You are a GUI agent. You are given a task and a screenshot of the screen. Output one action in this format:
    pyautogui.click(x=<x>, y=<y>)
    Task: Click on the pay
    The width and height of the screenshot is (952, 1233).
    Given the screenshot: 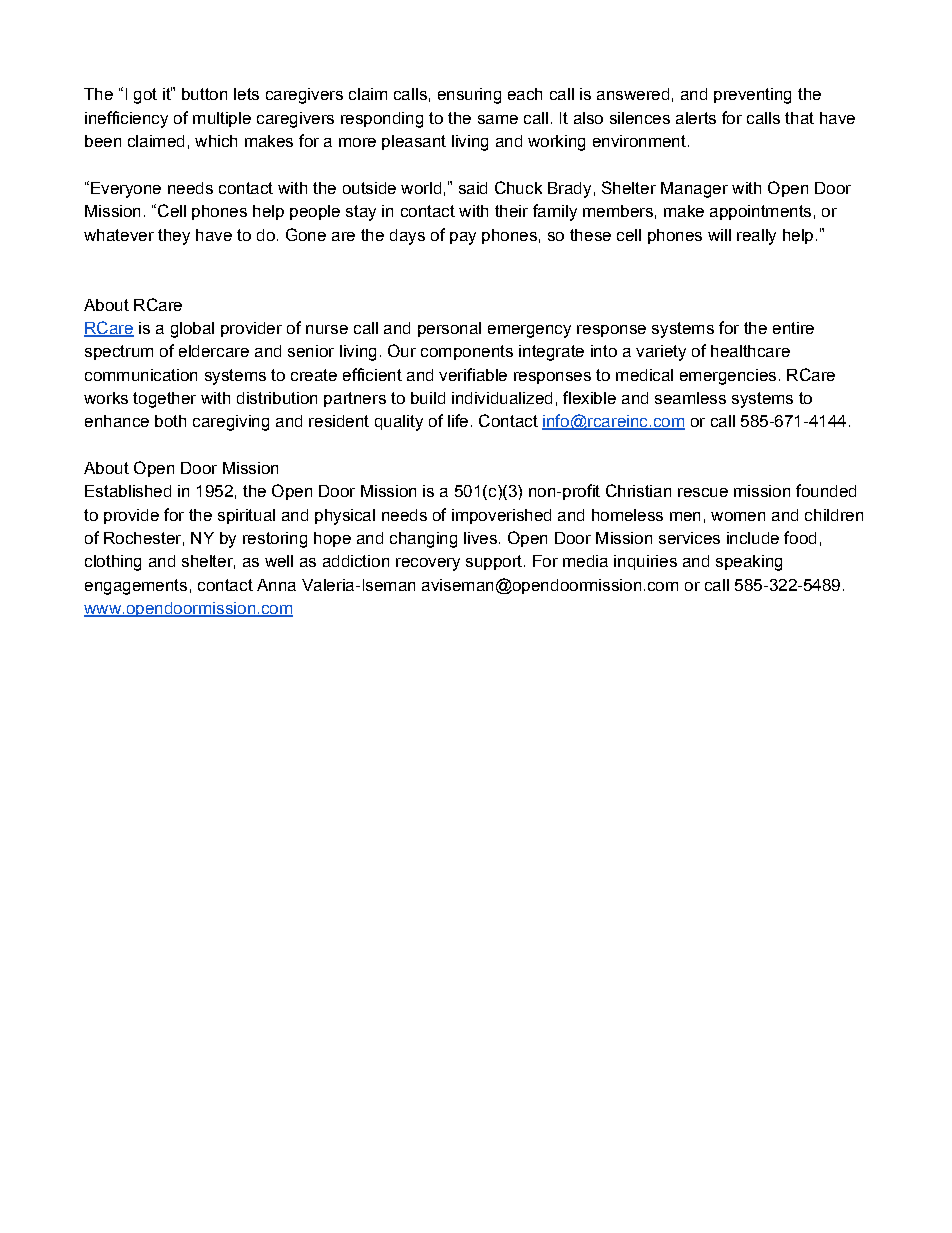 What is the action you would take?
    pyautogui.click(x=463, y=238)
